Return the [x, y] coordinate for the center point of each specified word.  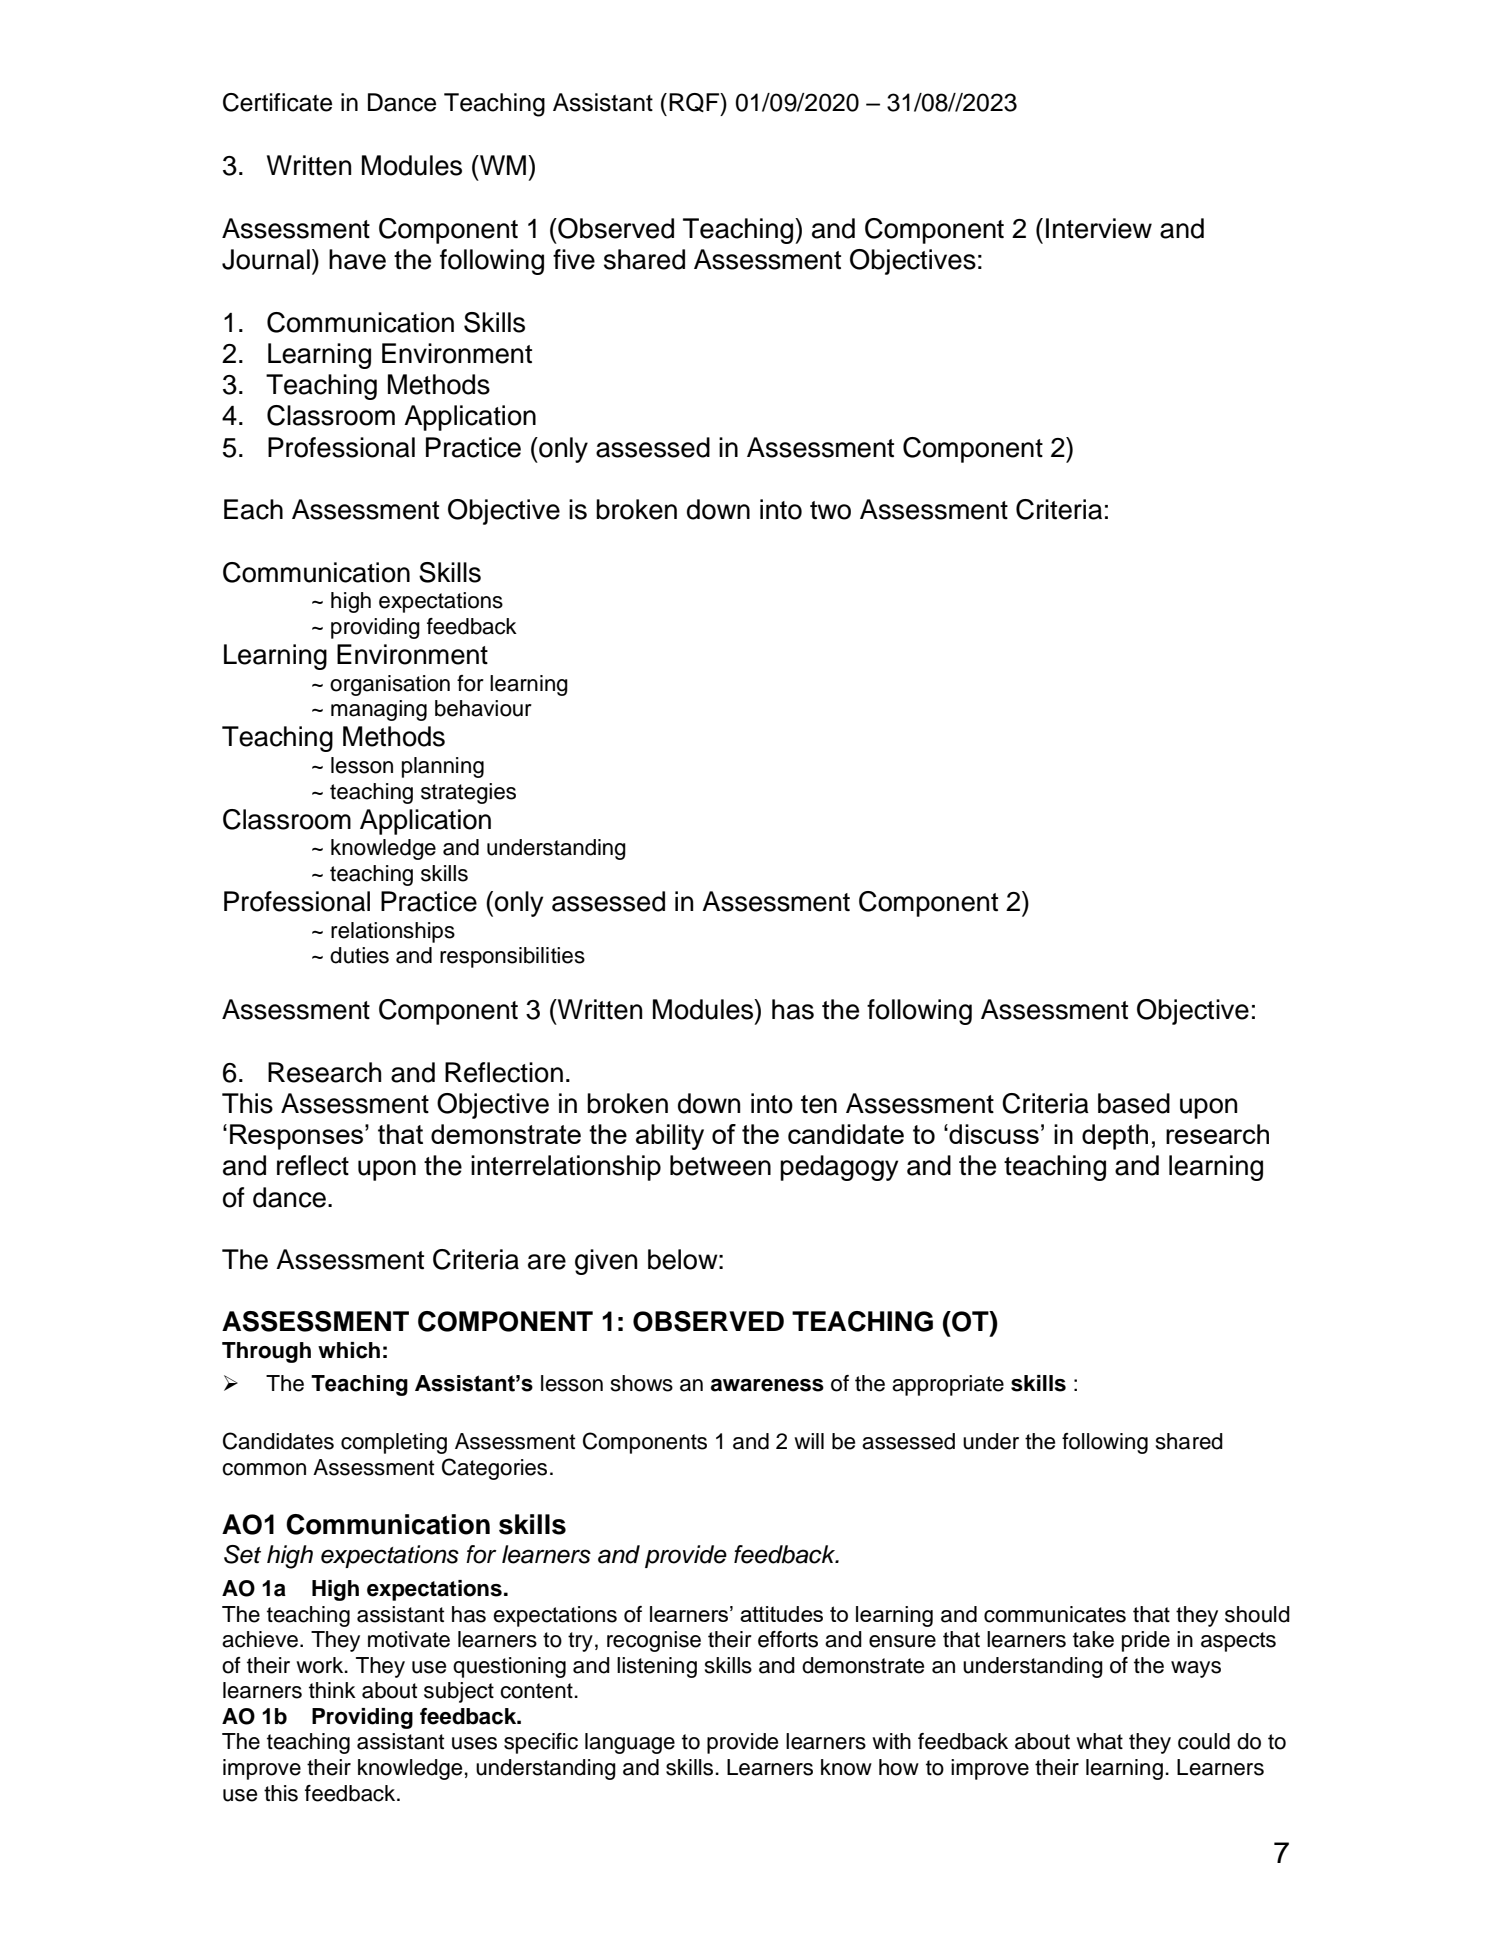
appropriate [948, 1385]
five [574, 259]
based [1134, 1103]
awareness [767, 1385]
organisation [390, 685]
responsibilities [512, 957]
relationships [393, 932]
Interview [1099, 228]
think [332, 1690]
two [830, 510]
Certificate [277, 102]
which [349, 1350]
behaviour [483, 708]
